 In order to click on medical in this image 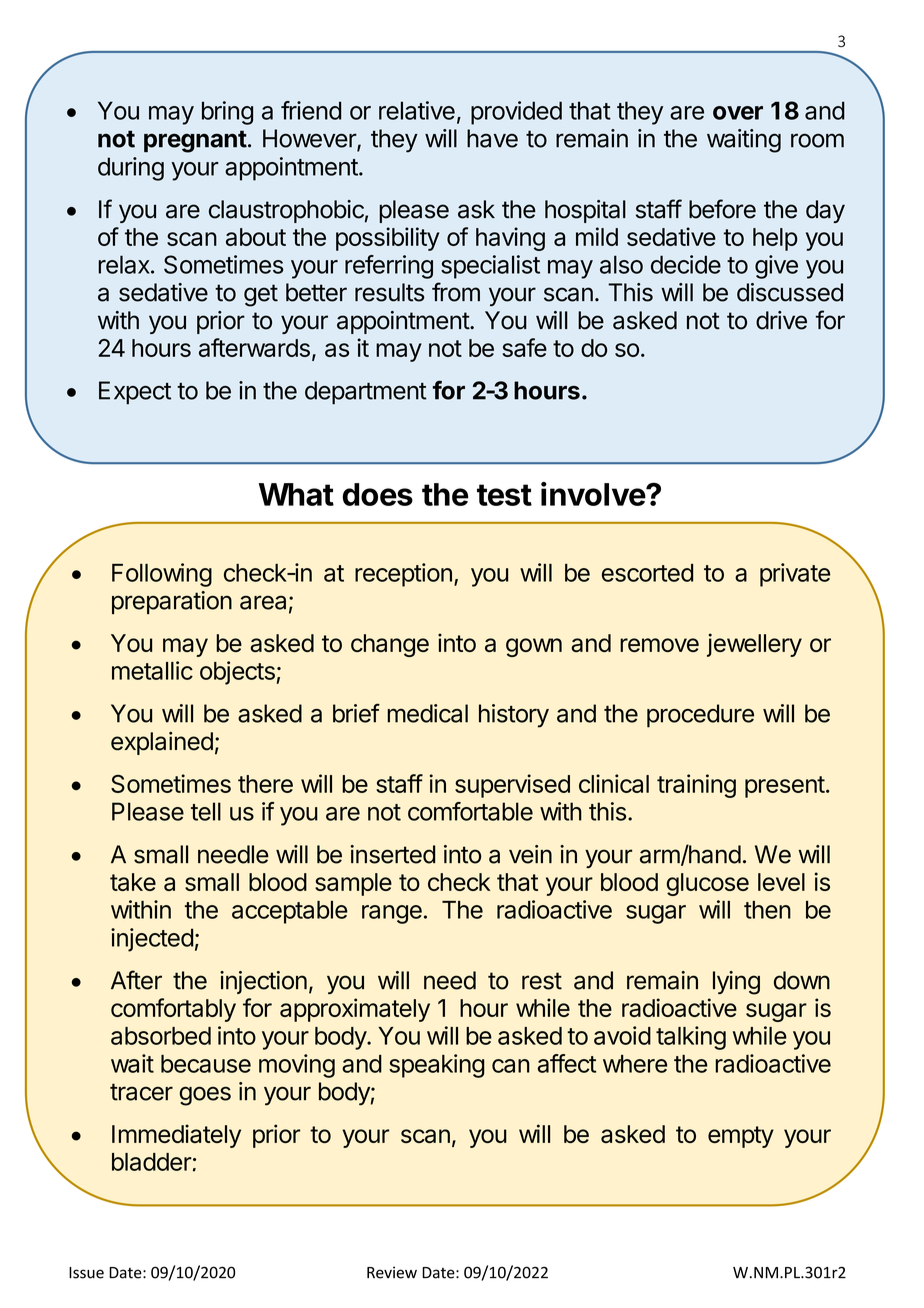, I will do `click(427, 713)`.
